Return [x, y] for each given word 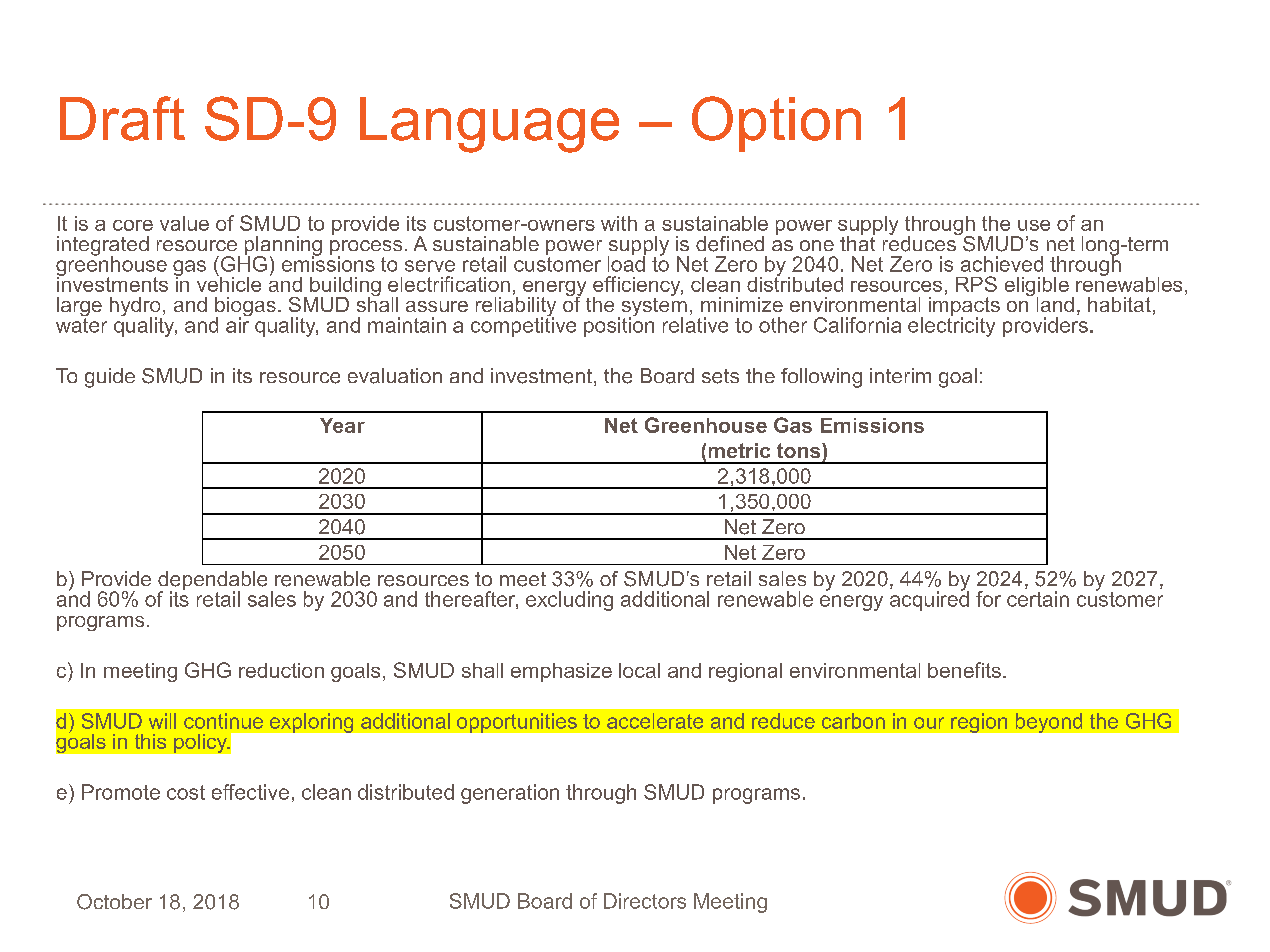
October [114, 902]
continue [223, 721]
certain [1038, 599]
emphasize [561, 672]
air [238, 324]
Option [776, 124]
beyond [1049, 723]
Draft [122, 118]
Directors [645, 901]
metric [739, 450]
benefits [964, 670]
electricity [951, 326]
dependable [212, 582]
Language [489, 125]
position [619, 326]
